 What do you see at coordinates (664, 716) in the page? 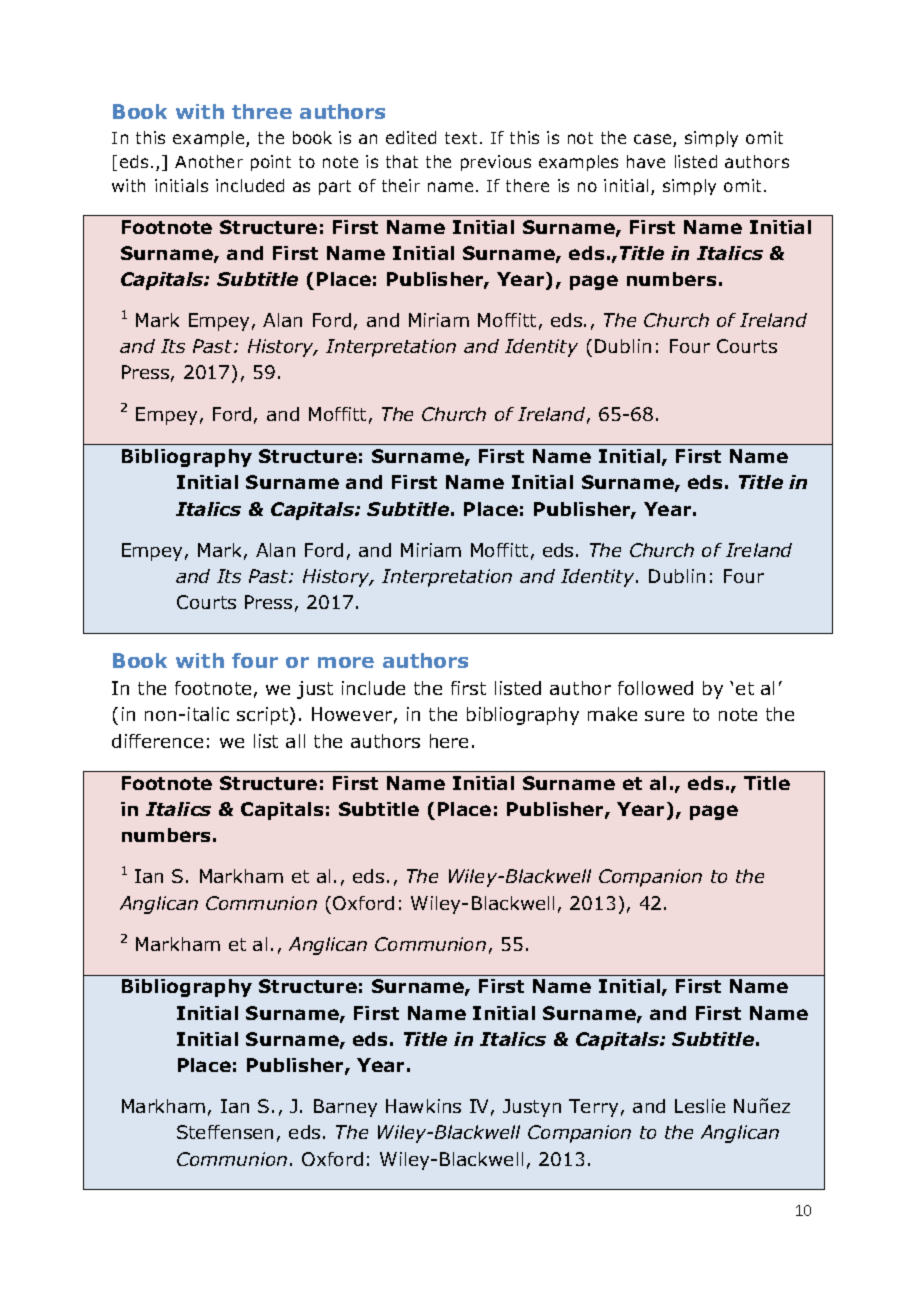
I see `sure` at bounding box center [664, 716].
